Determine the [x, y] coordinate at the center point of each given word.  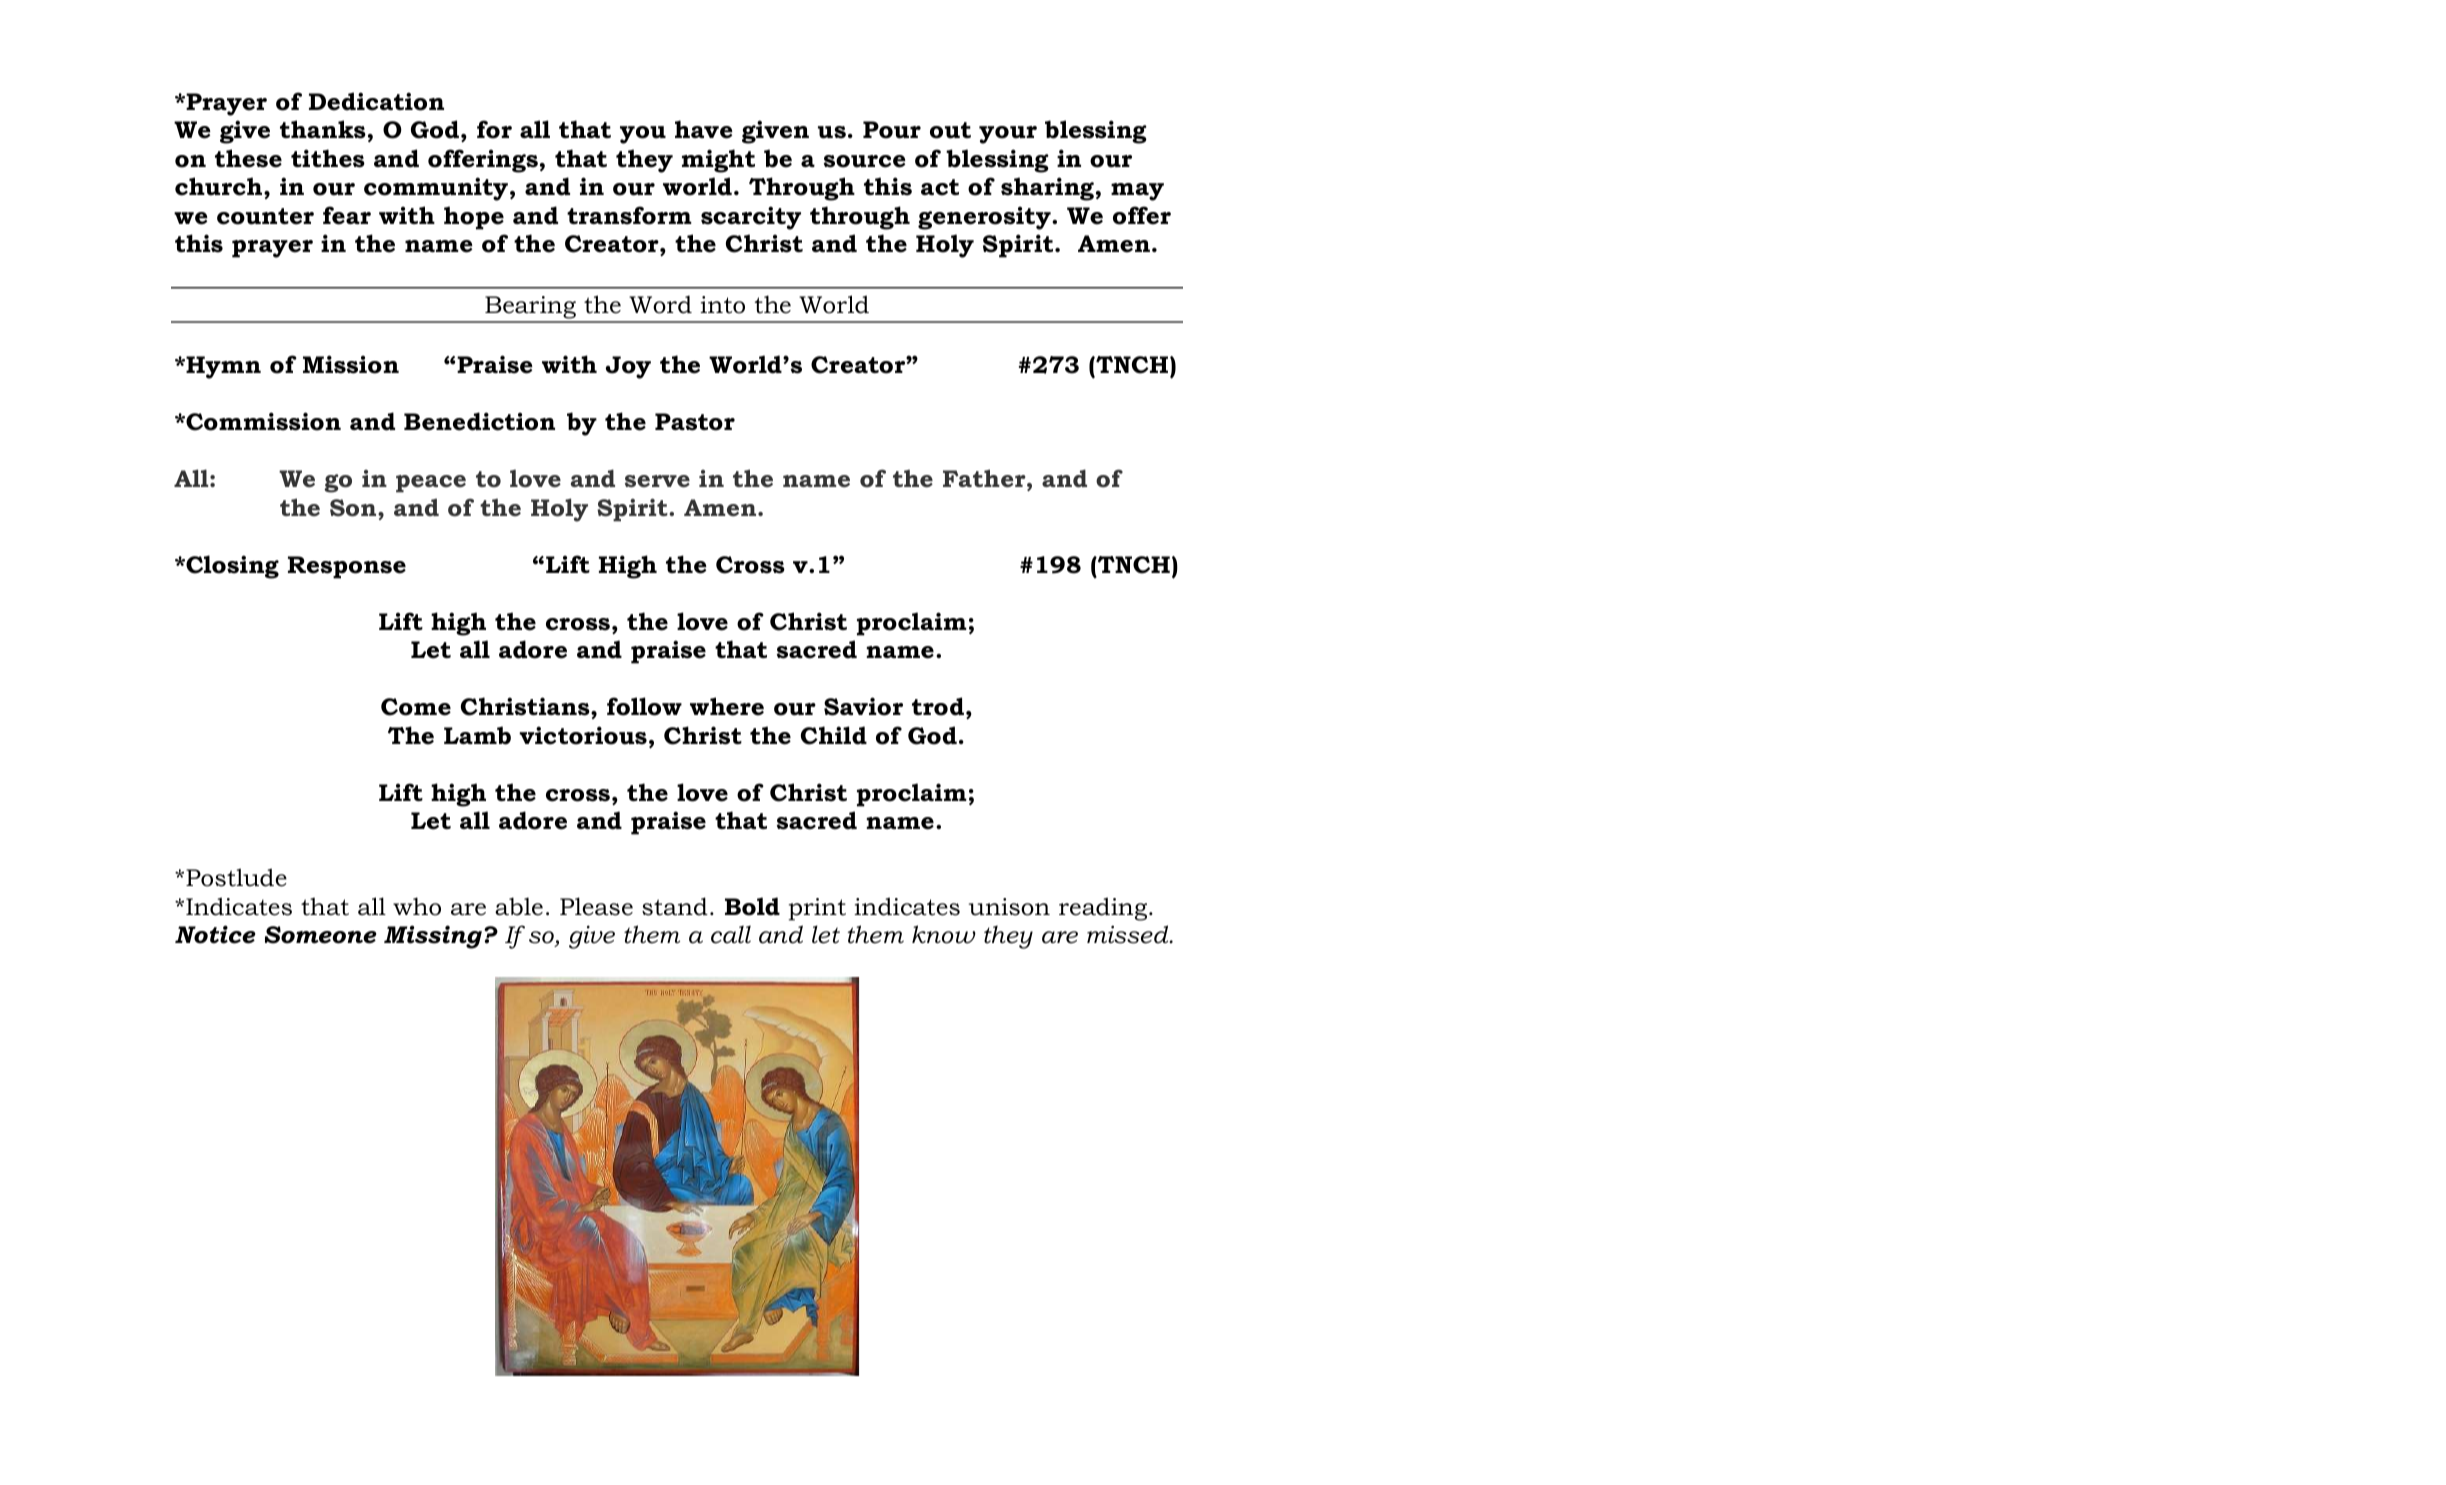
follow [644, 706]
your [1008, 135]
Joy [628, 367]
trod [938, 706]
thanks [323, 129]
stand [675, 906]
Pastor [695, 422]
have [704, 129]
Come [416, 707]
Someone [321, 935]
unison [1009, 907]
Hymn [222, 367]
